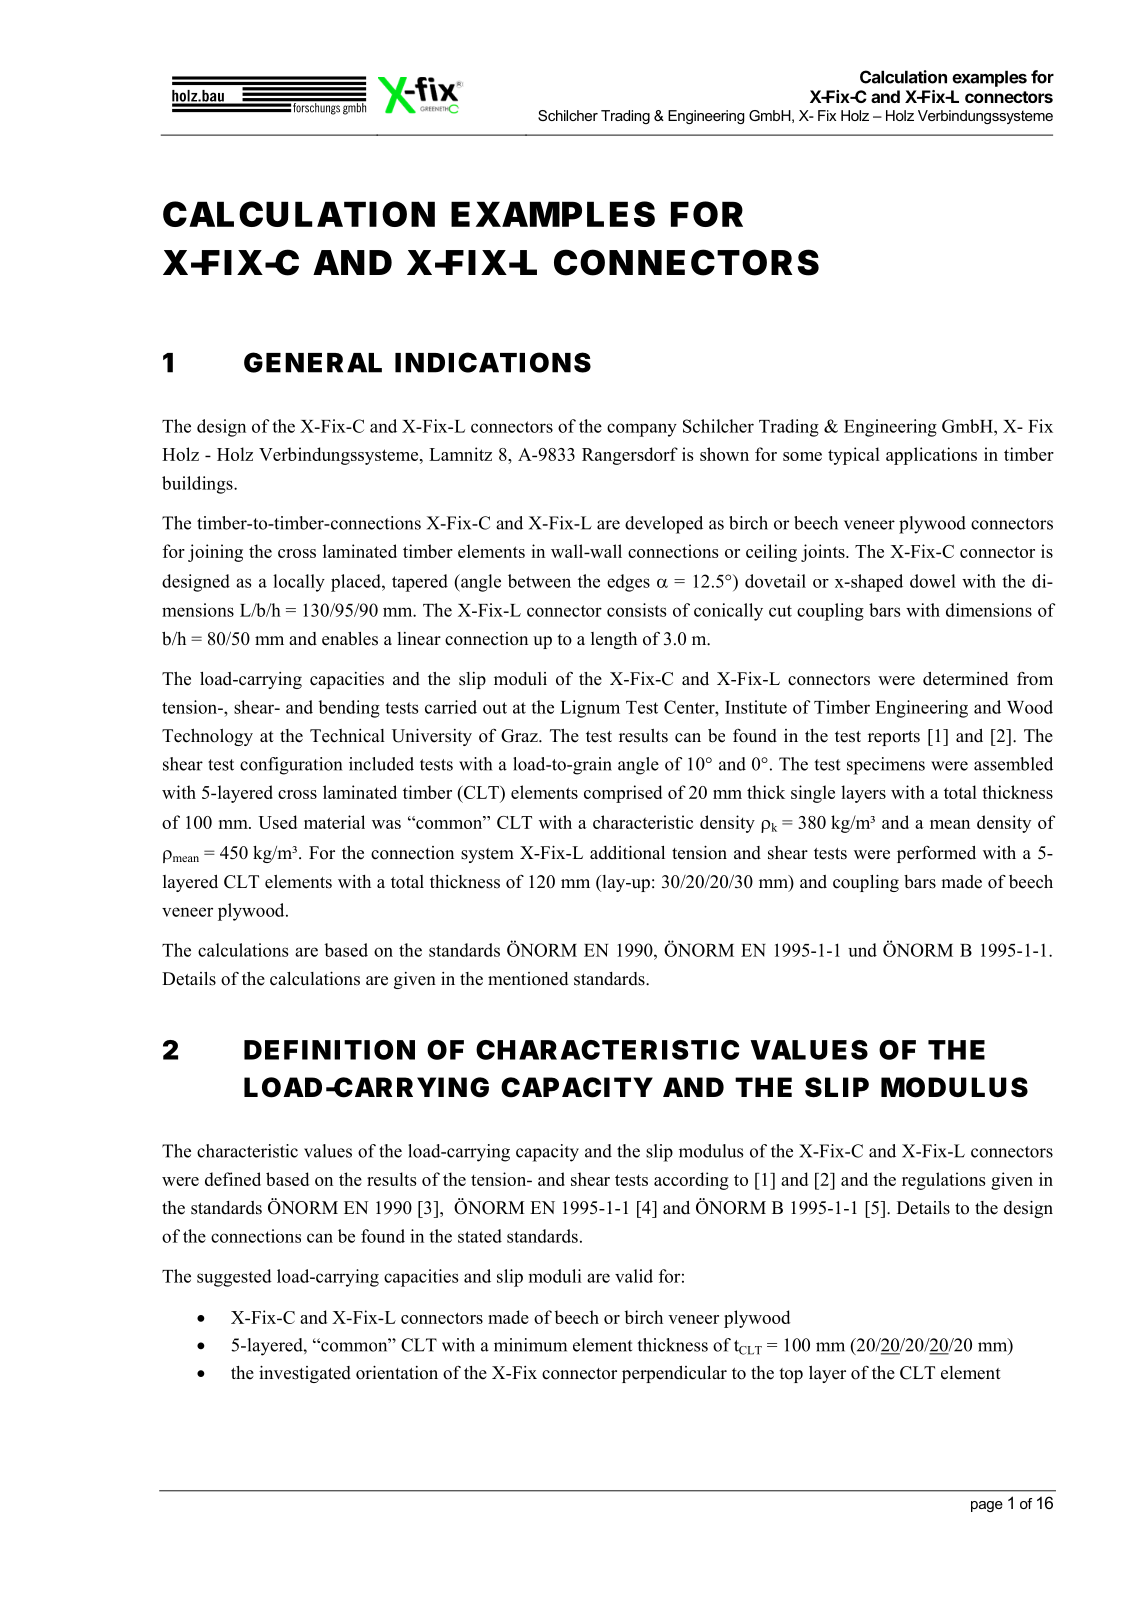  I want to click on GENERAL, so click(313, 362).
